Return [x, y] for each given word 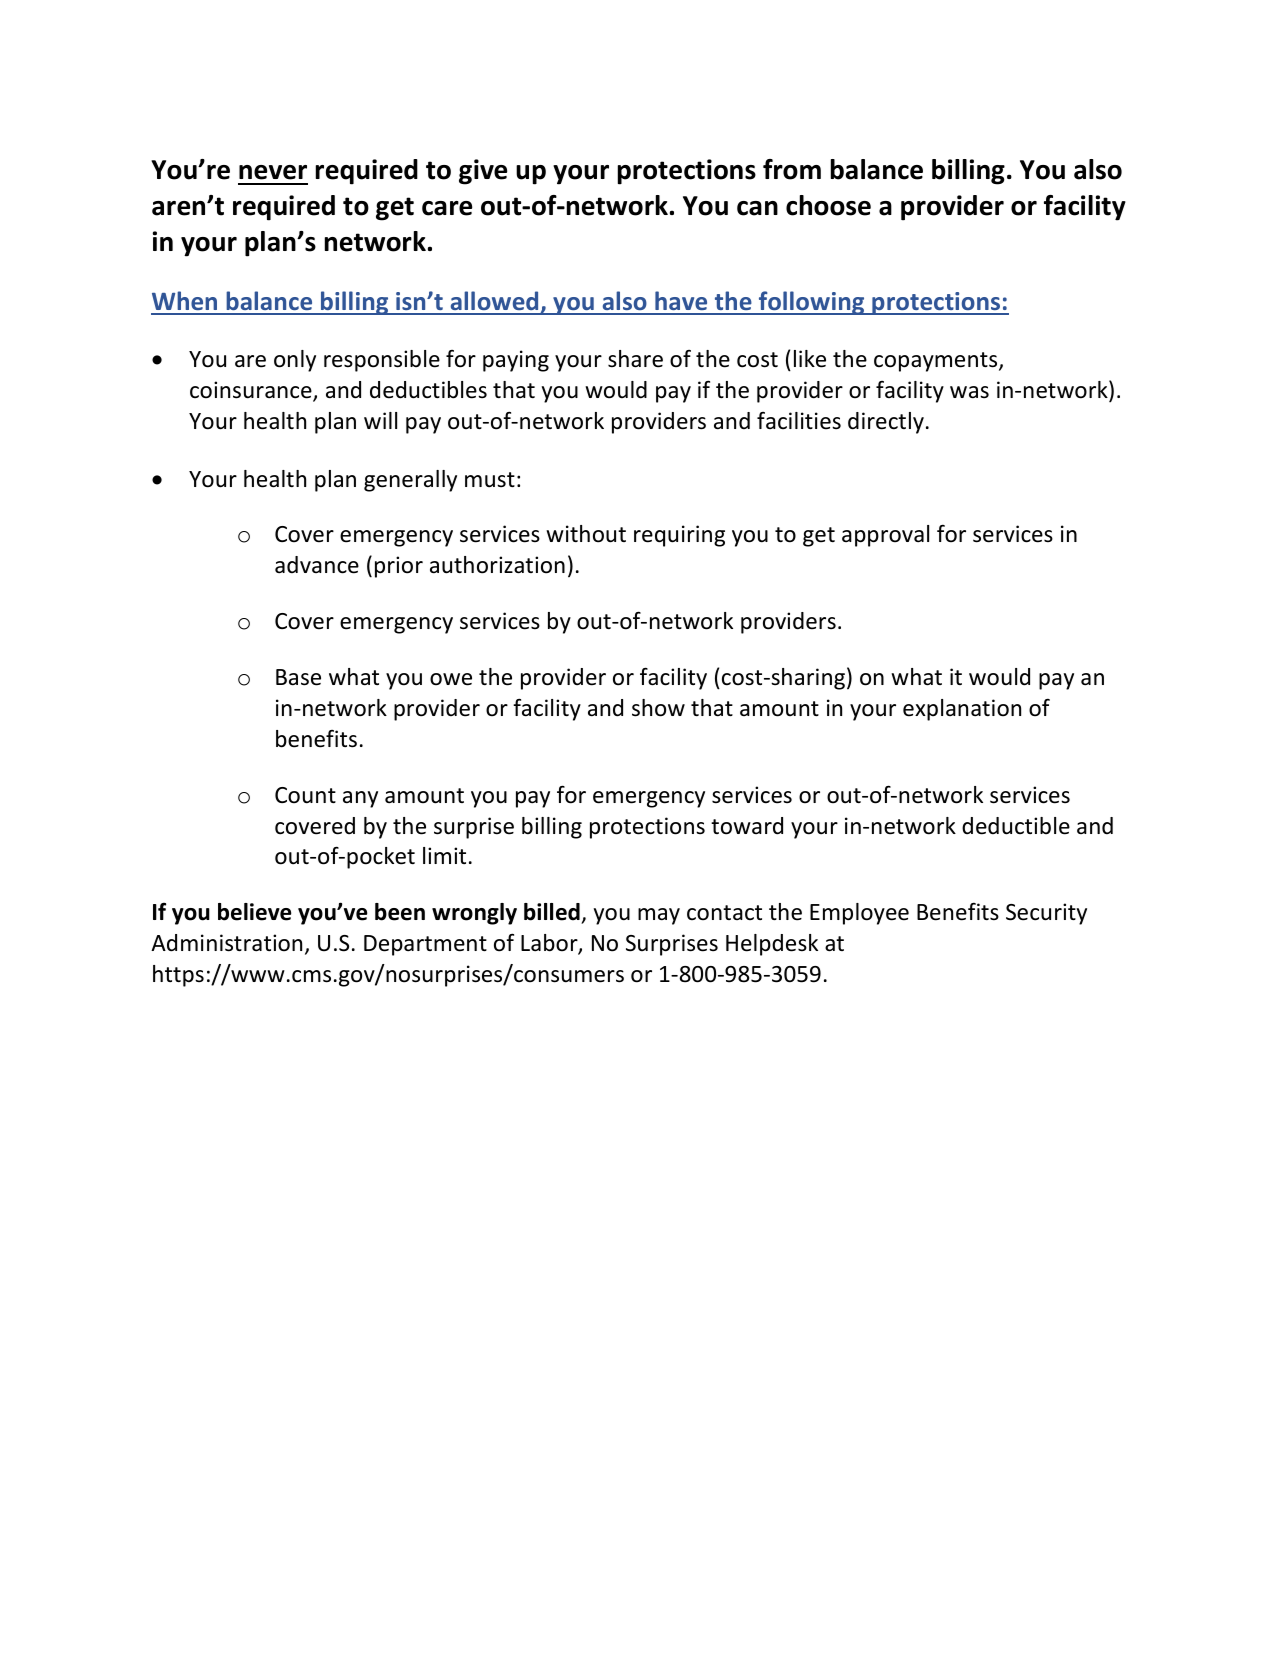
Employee [859, 914]
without [586, 534]
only [295, 361]
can [757, 208]
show [658, 708]
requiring [679, 536]
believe [254, 912]
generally [410, 481]
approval [885, 536]
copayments [937, 362]
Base [298, 677]
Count [305, 795]
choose [828, 205]
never [273, 172]
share [635, 359]
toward [747, 826]
